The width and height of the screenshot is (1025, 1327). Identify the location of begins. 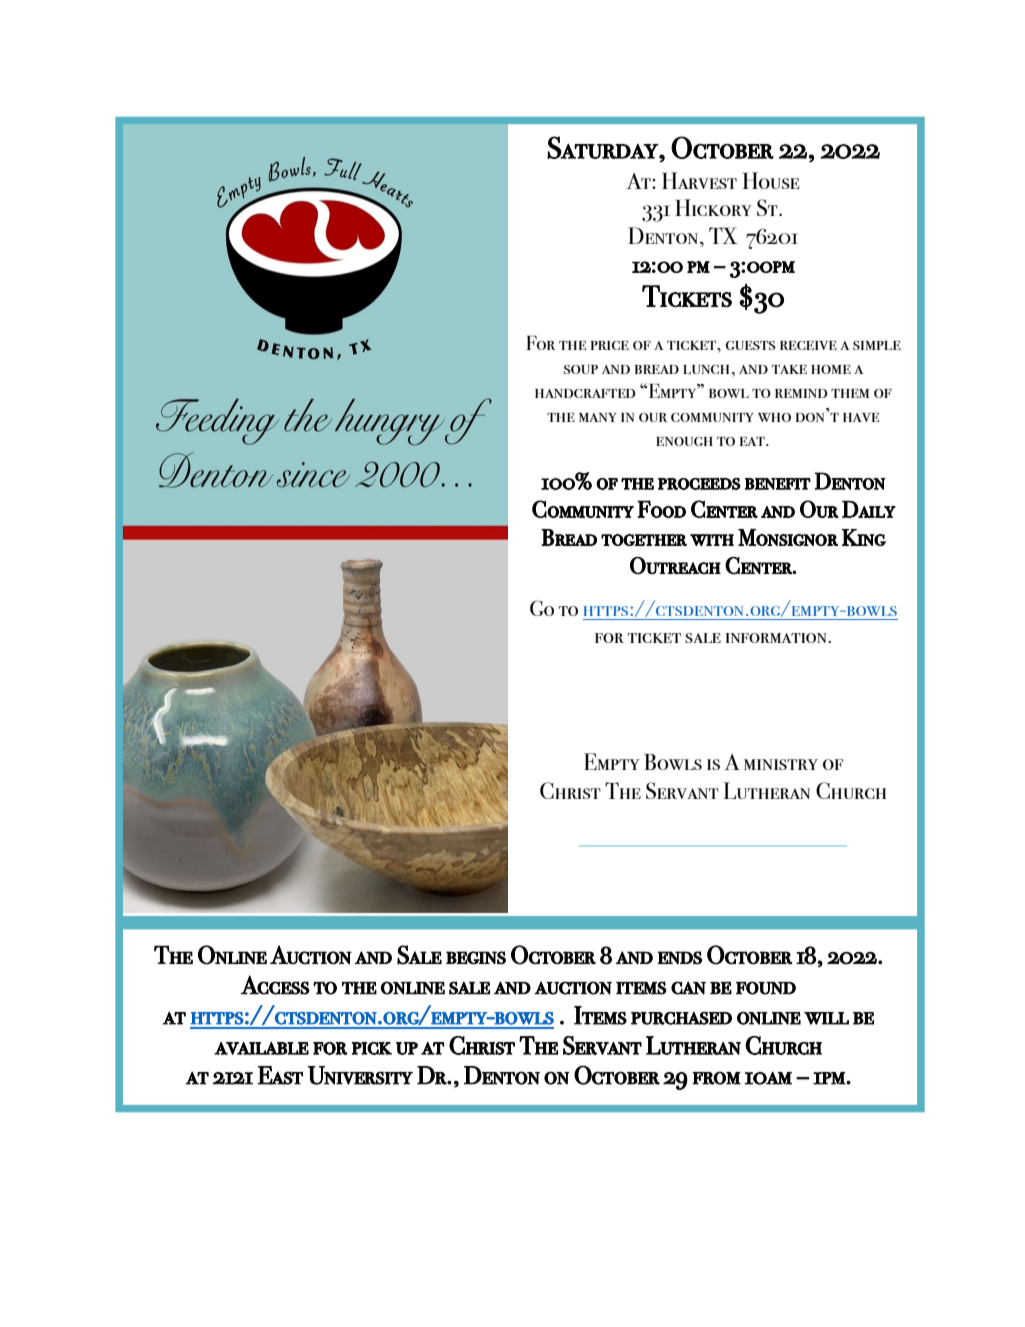
(476, 958).
